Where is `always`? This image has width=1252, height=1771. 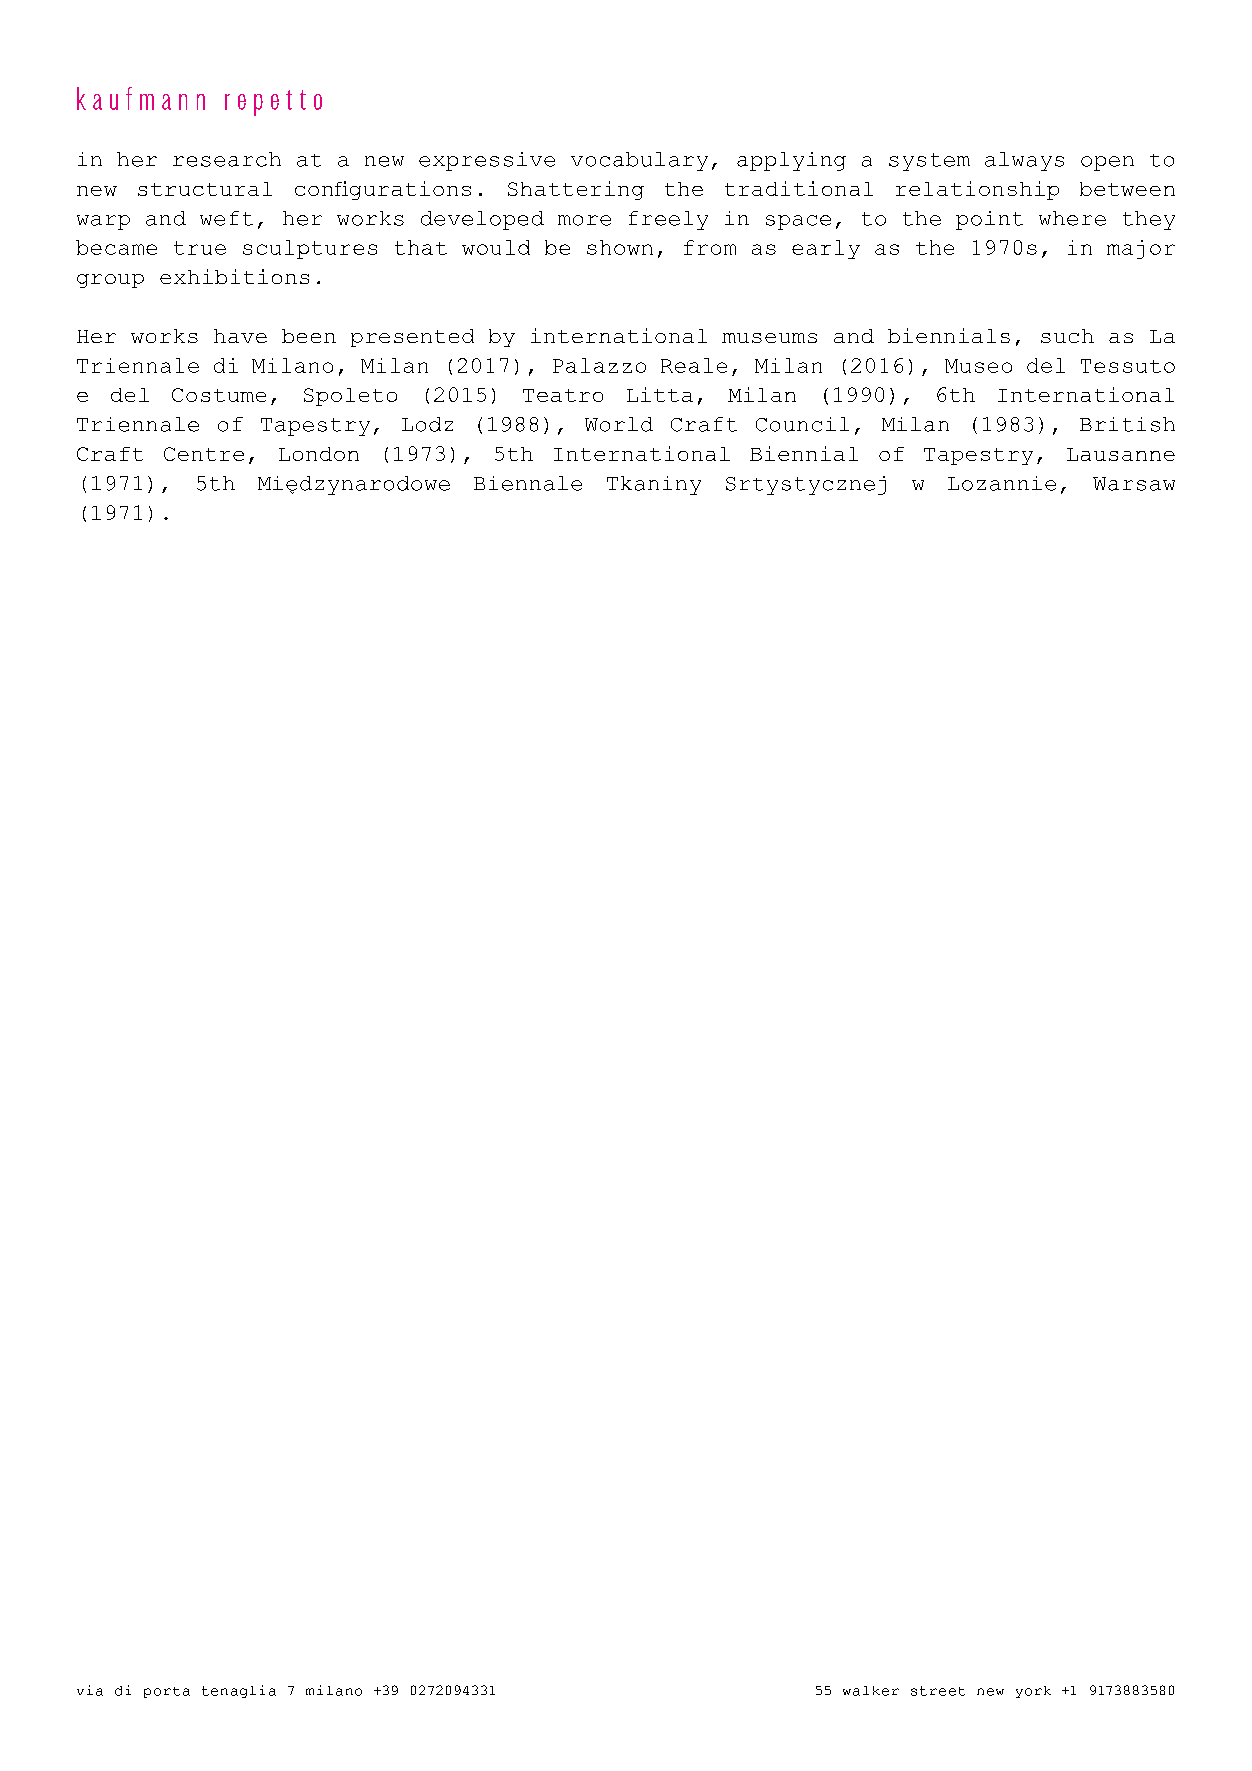
always is located at coordinates (1024, 161).
